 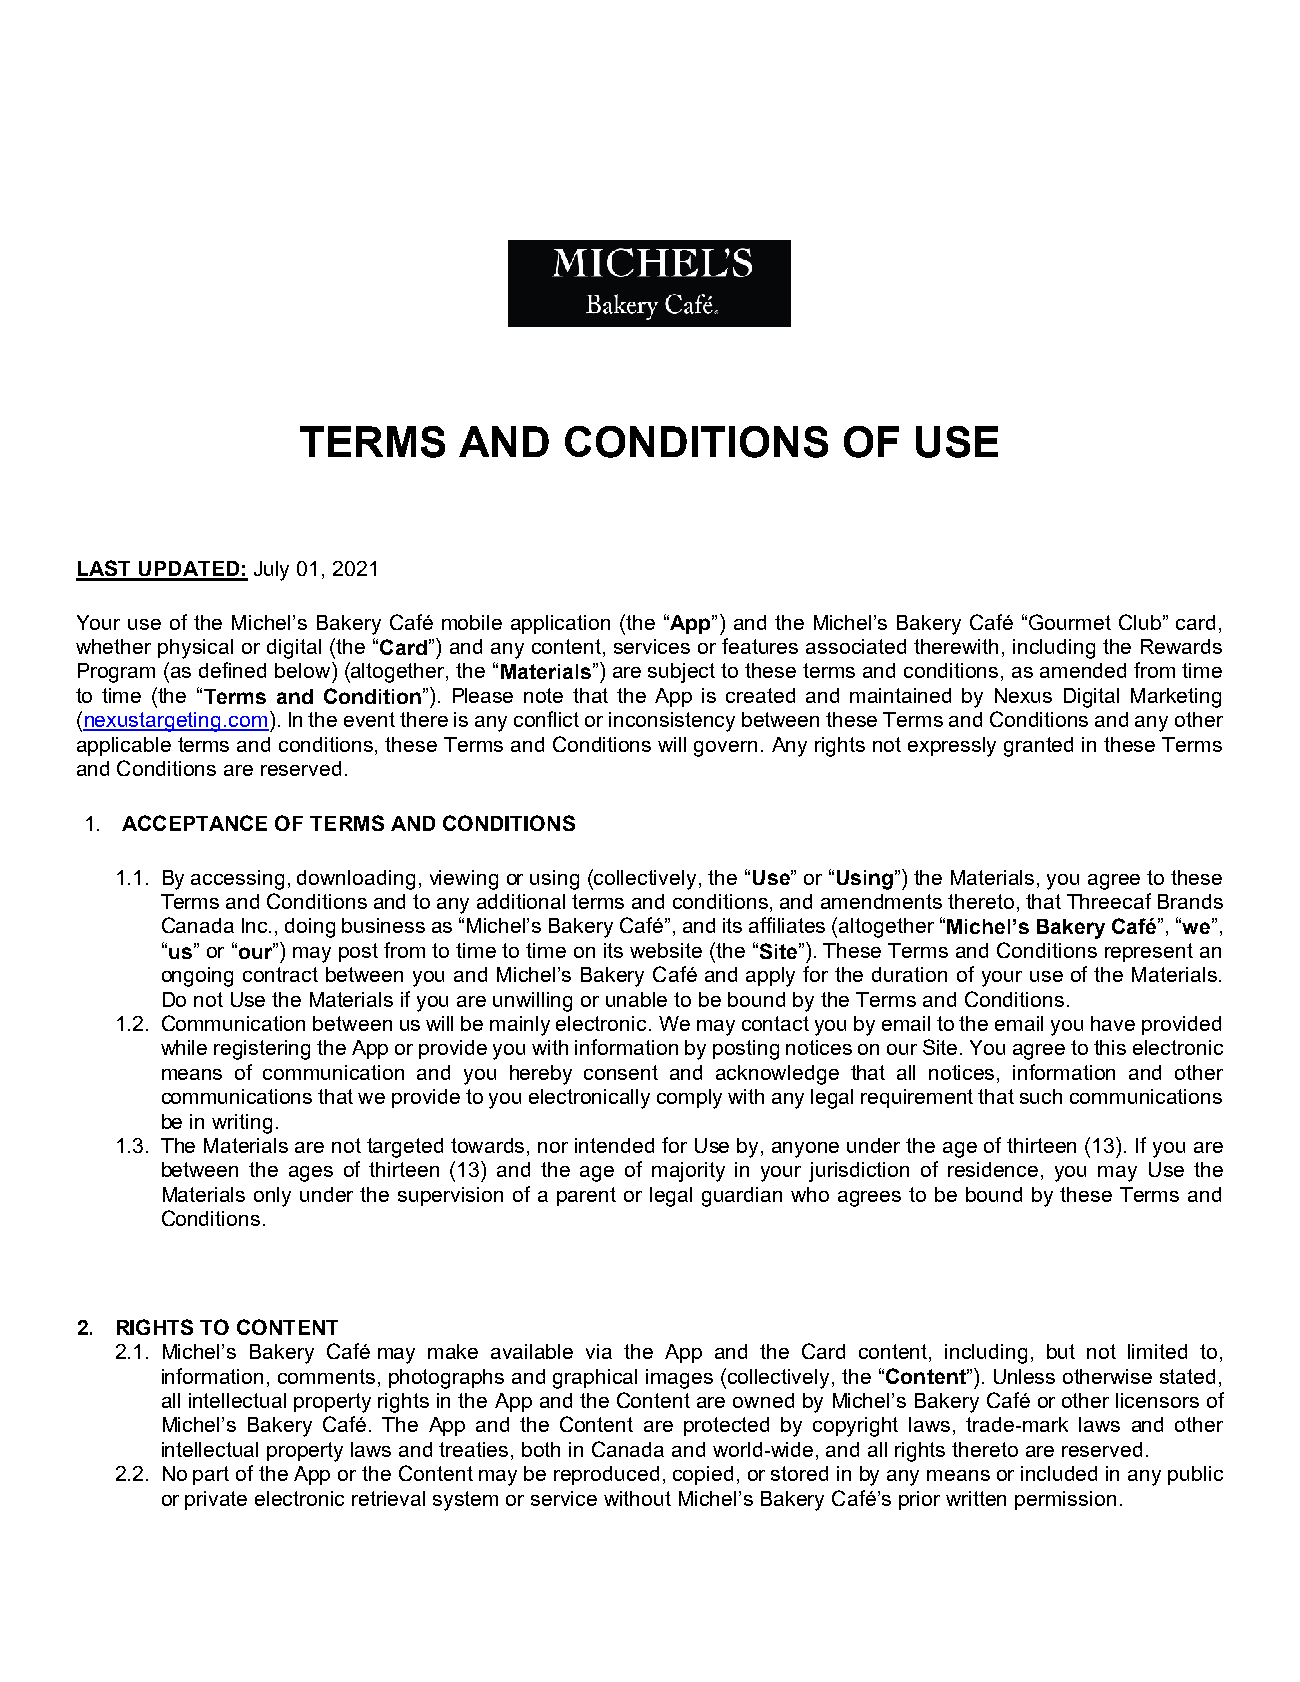 I want to click on July, so click(x=271, y=571).
